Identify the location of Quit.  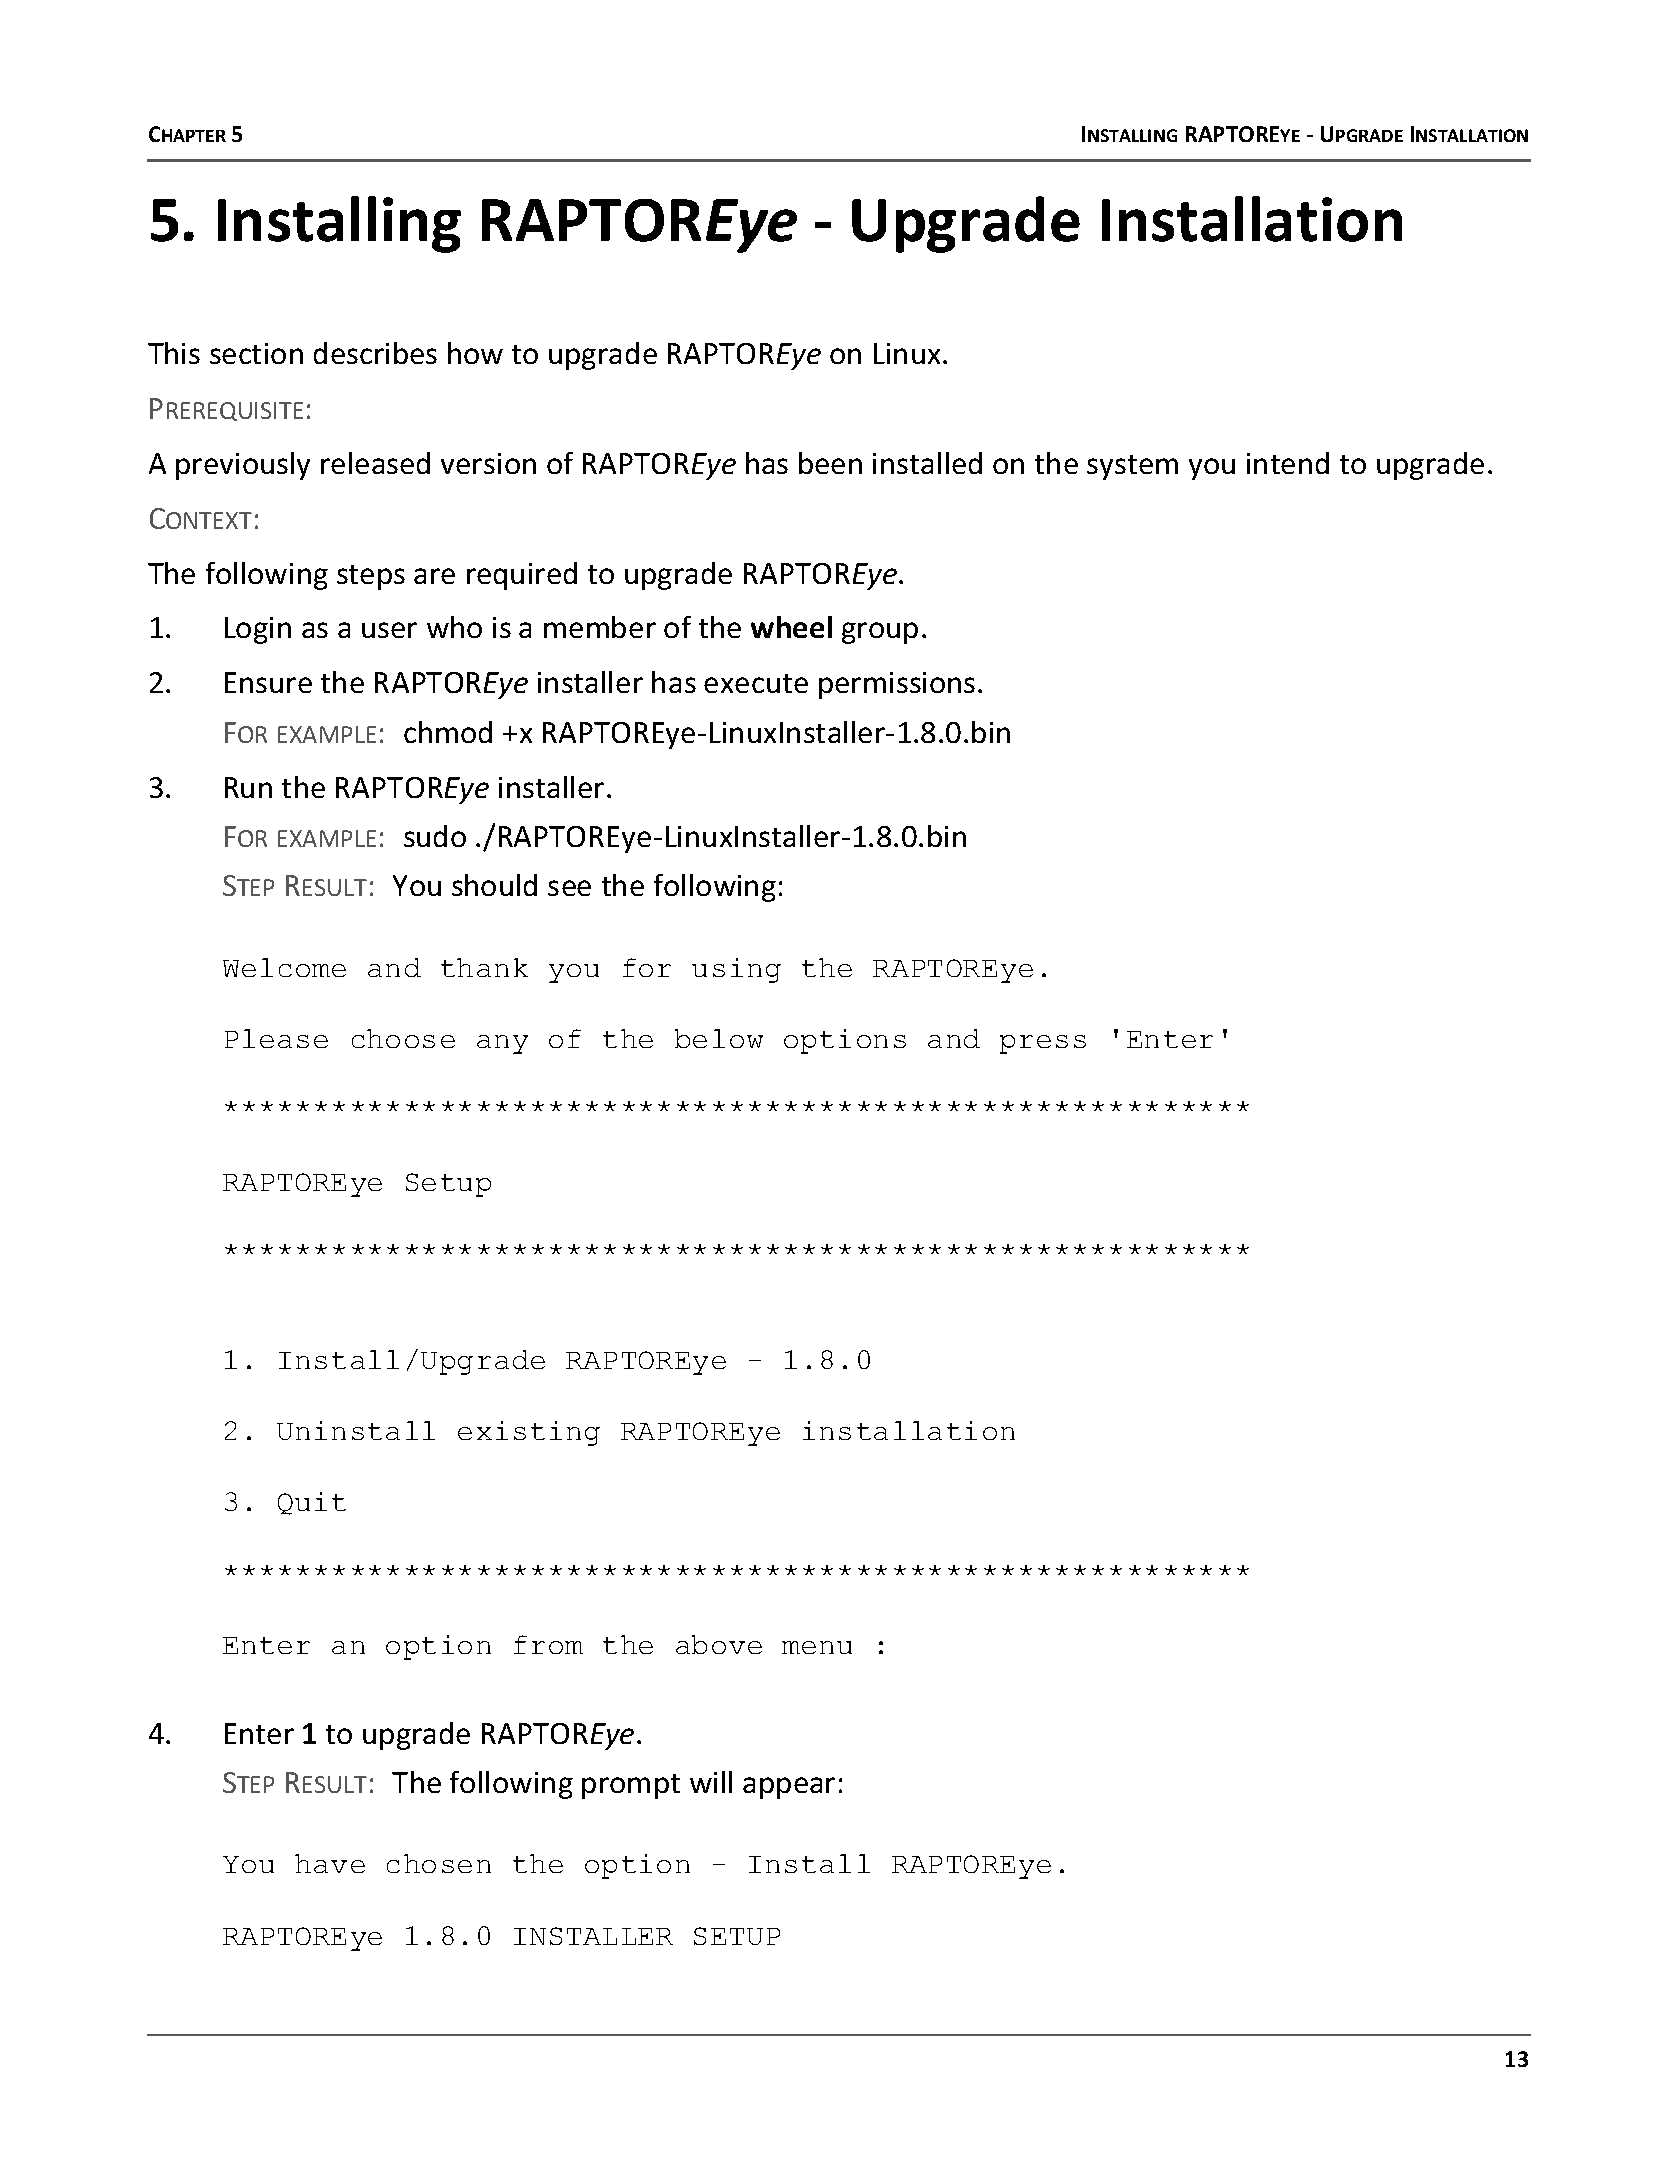
(312, 1503).
